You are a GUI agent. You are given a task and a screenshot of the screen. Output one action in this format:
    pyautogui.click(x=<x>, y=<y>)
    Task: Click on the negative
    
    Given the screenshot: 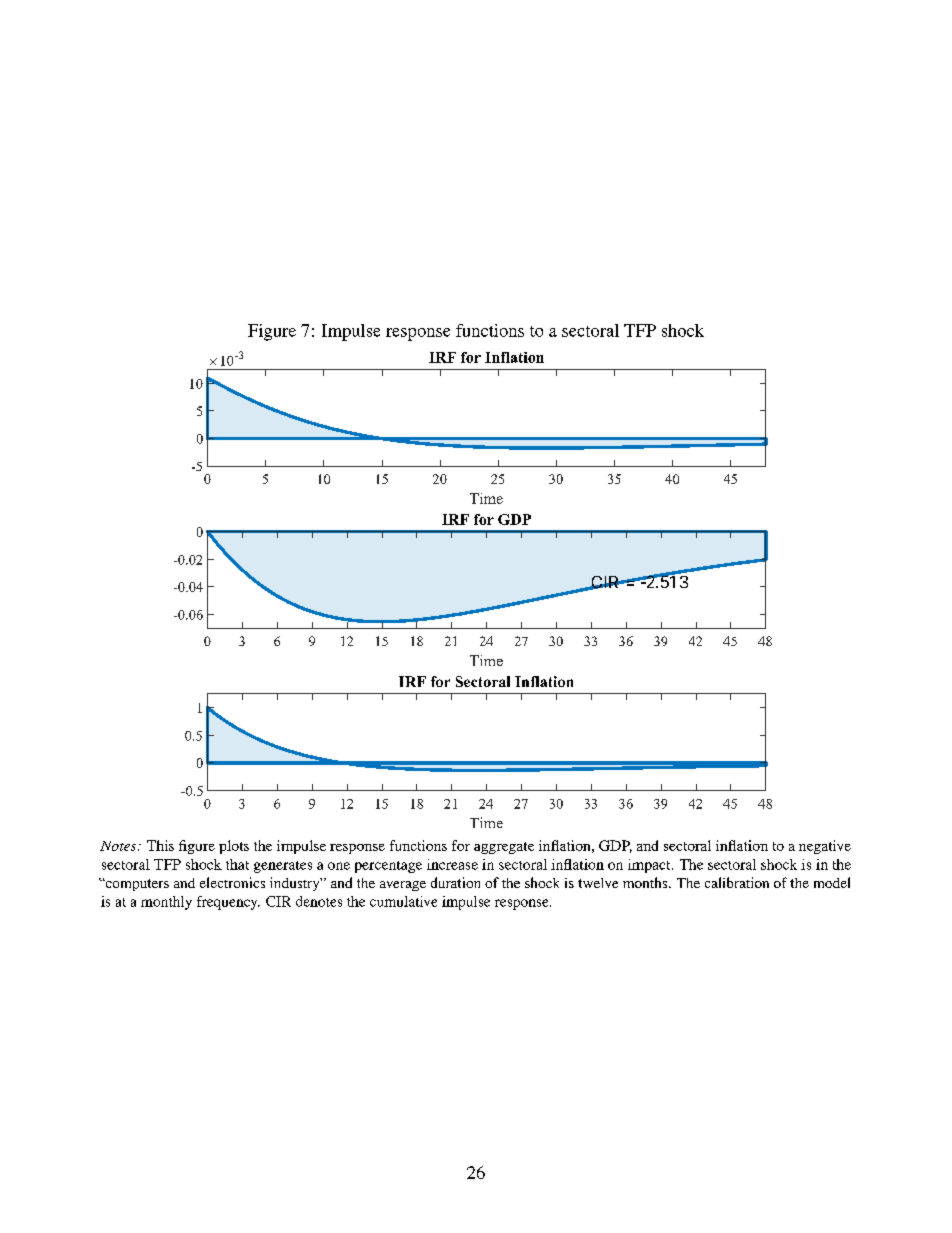 What is the action you would take?
    pyautogui.click(x=825, y=847)
